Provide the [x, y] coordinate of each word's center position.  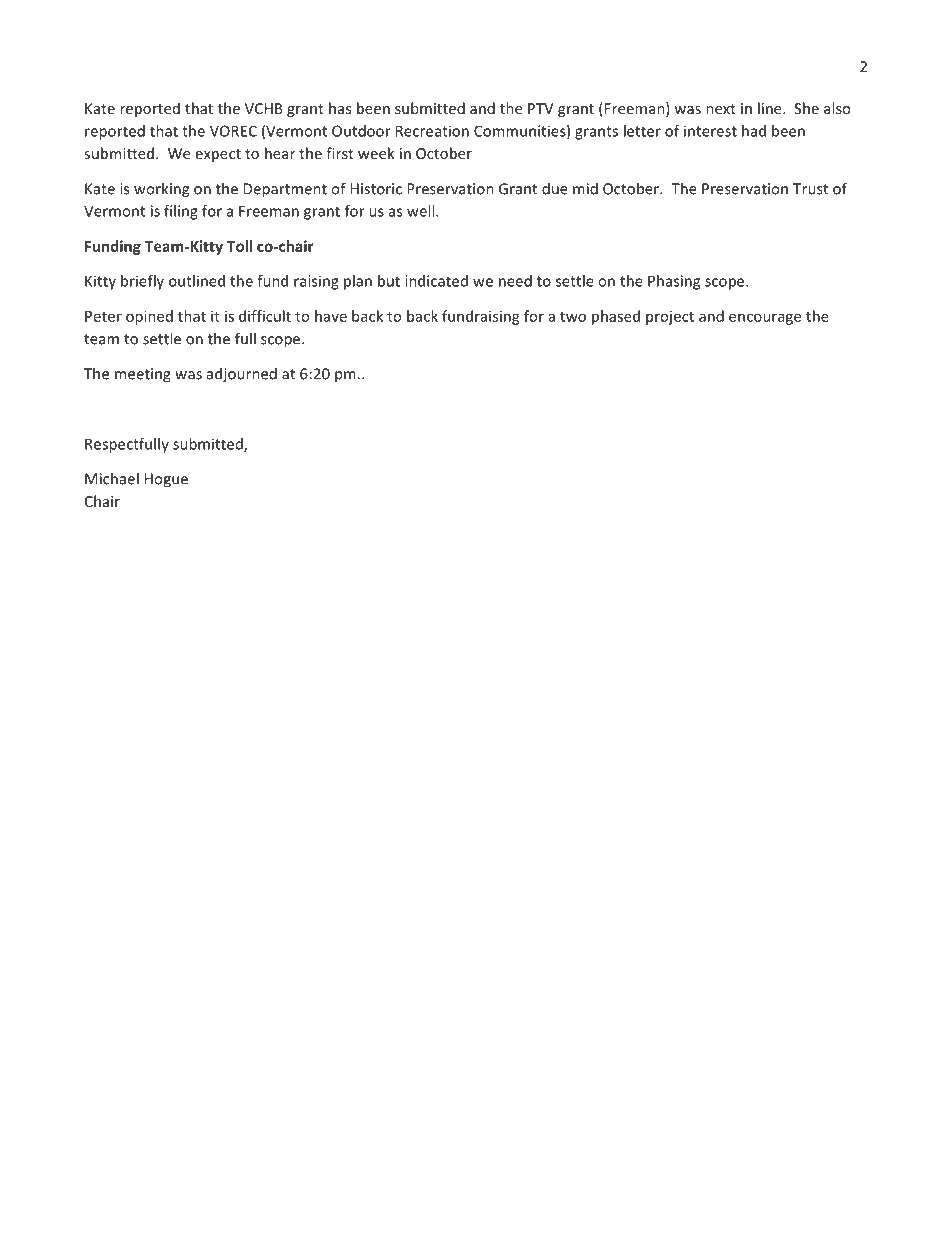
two [573, 317]
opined [149, 317]
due [555, 188]
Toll [239, 246]
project [670, 318]
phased [616, 317]
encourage [765, 319]
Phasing [674, 282]
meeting [143, 375]
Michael [112, 478]
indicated [436, 281]
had [754, 131]
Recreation [432, 131]
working [161, 190]
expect [218, 155]
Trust [810, 189]
